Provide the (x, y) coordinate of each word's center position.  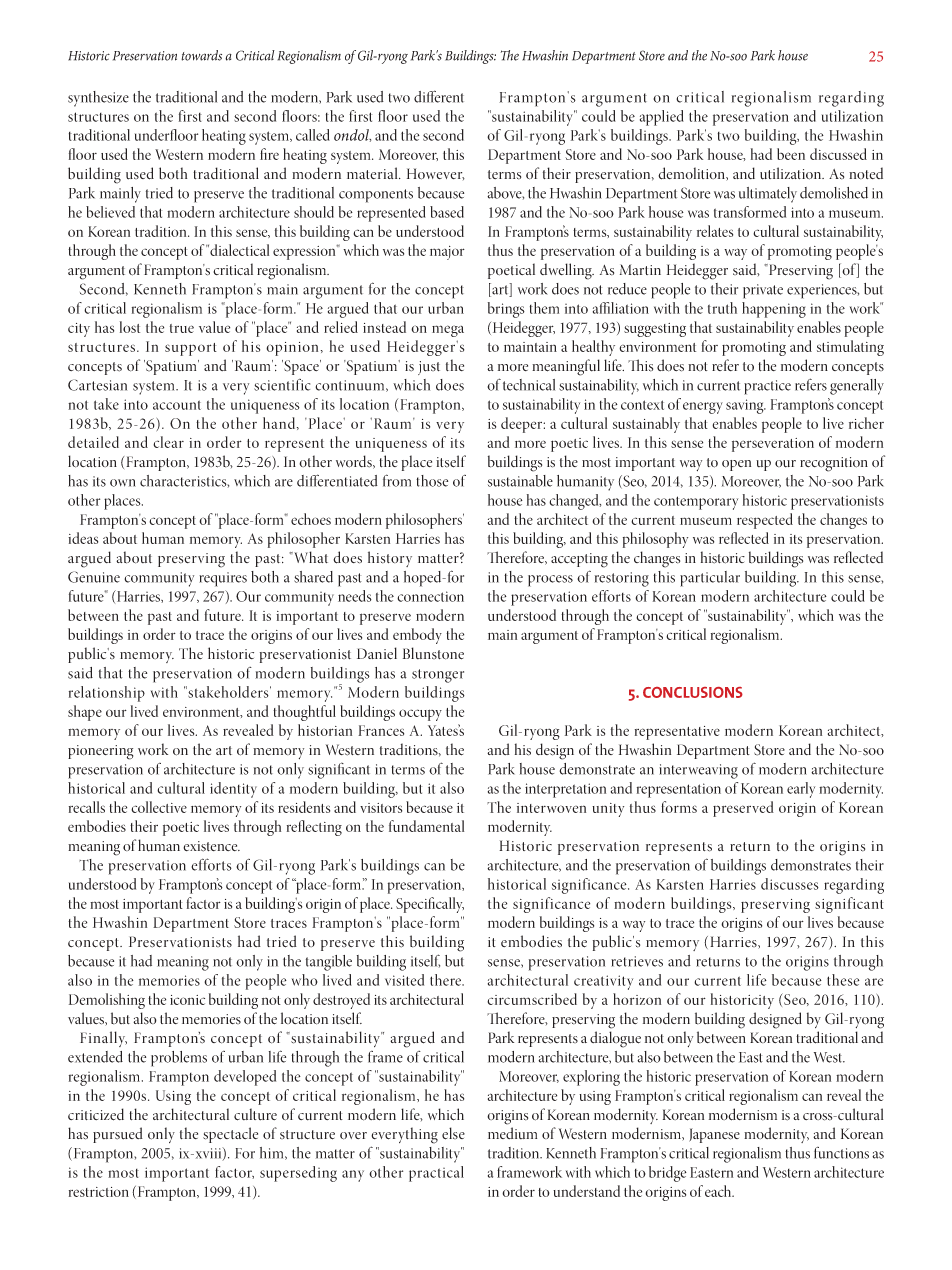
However (436, 174)
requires (223, 579)
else (453, 1133)
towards (201, 55)
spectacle (230, 1135)
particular (710, 579)
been (791, 154)
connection (430, 596)
